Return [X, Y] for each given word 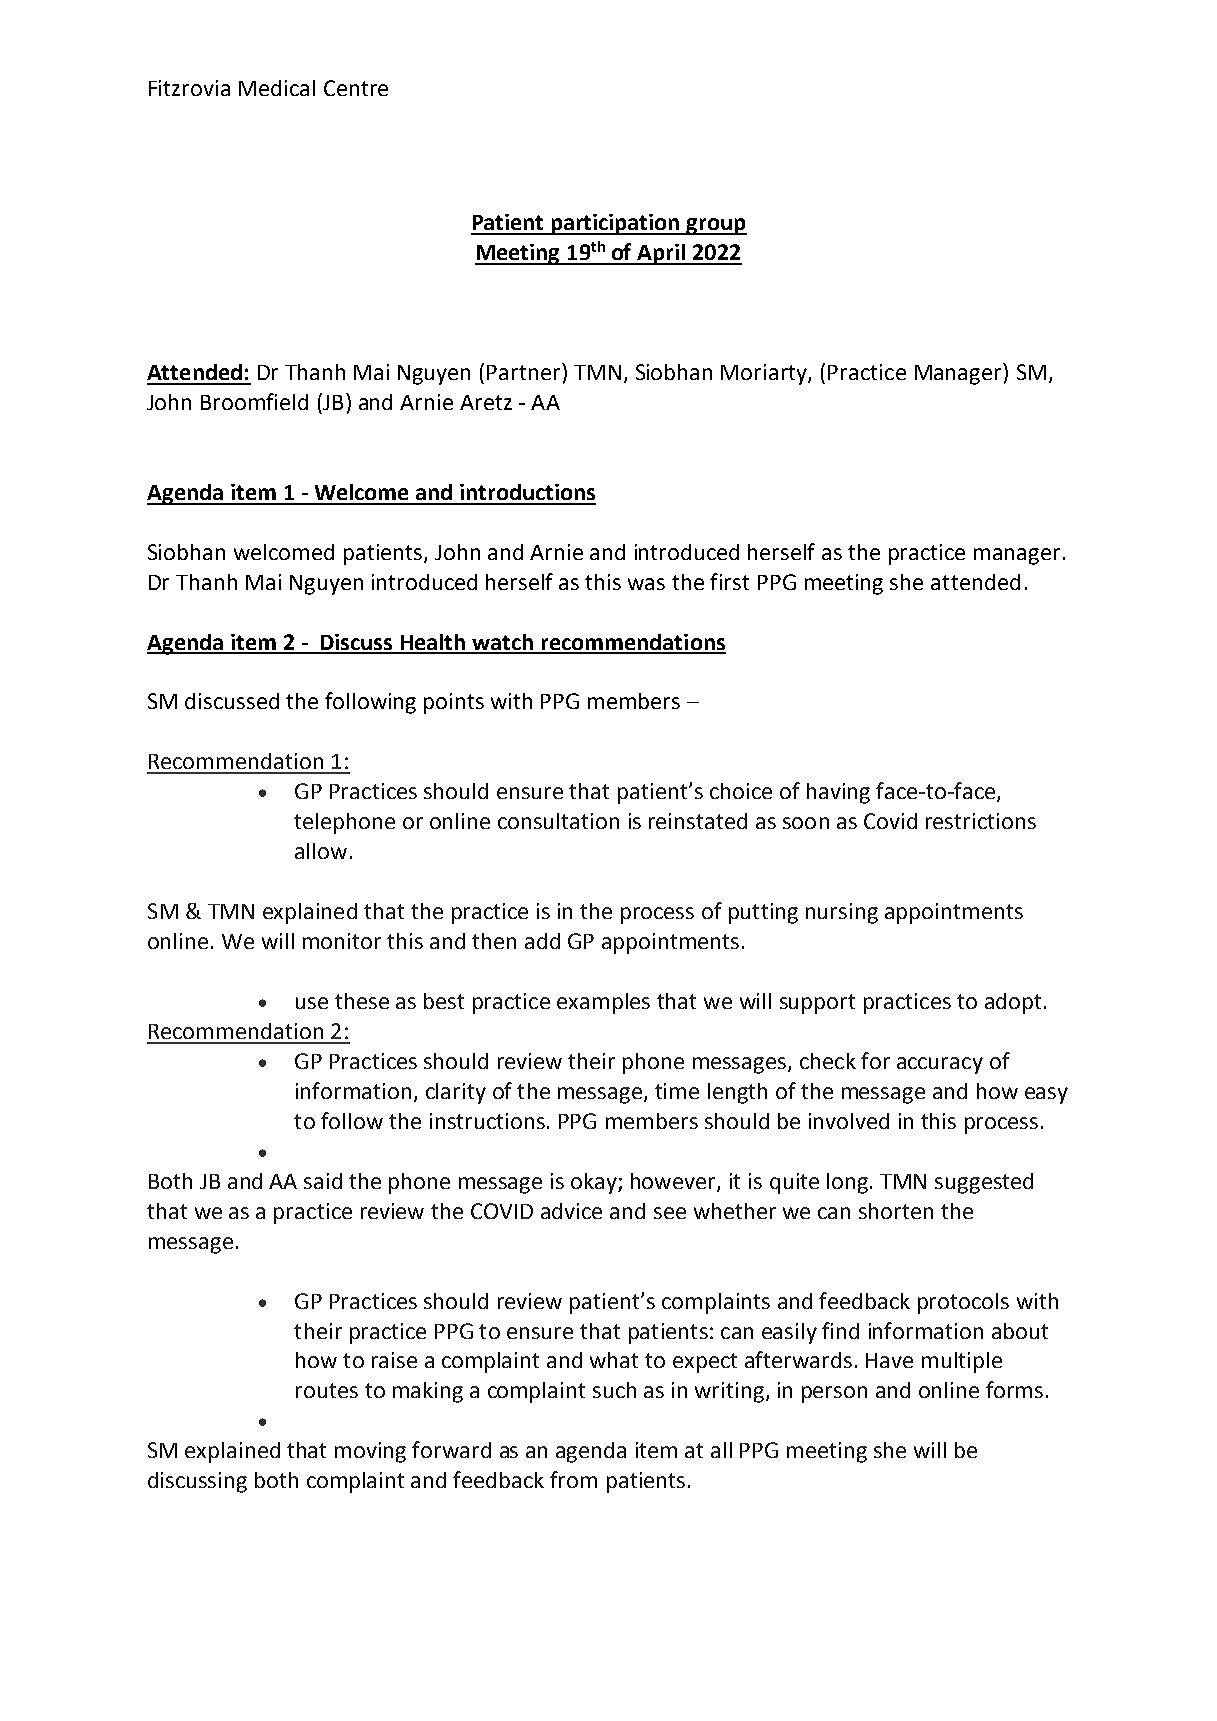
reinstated [698, 821]
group [716, 226]
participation [615, 224]
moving [370, 1452]
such [614, 1390]
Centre [356, 88]
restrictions [981, 821]
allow [321, 851]
